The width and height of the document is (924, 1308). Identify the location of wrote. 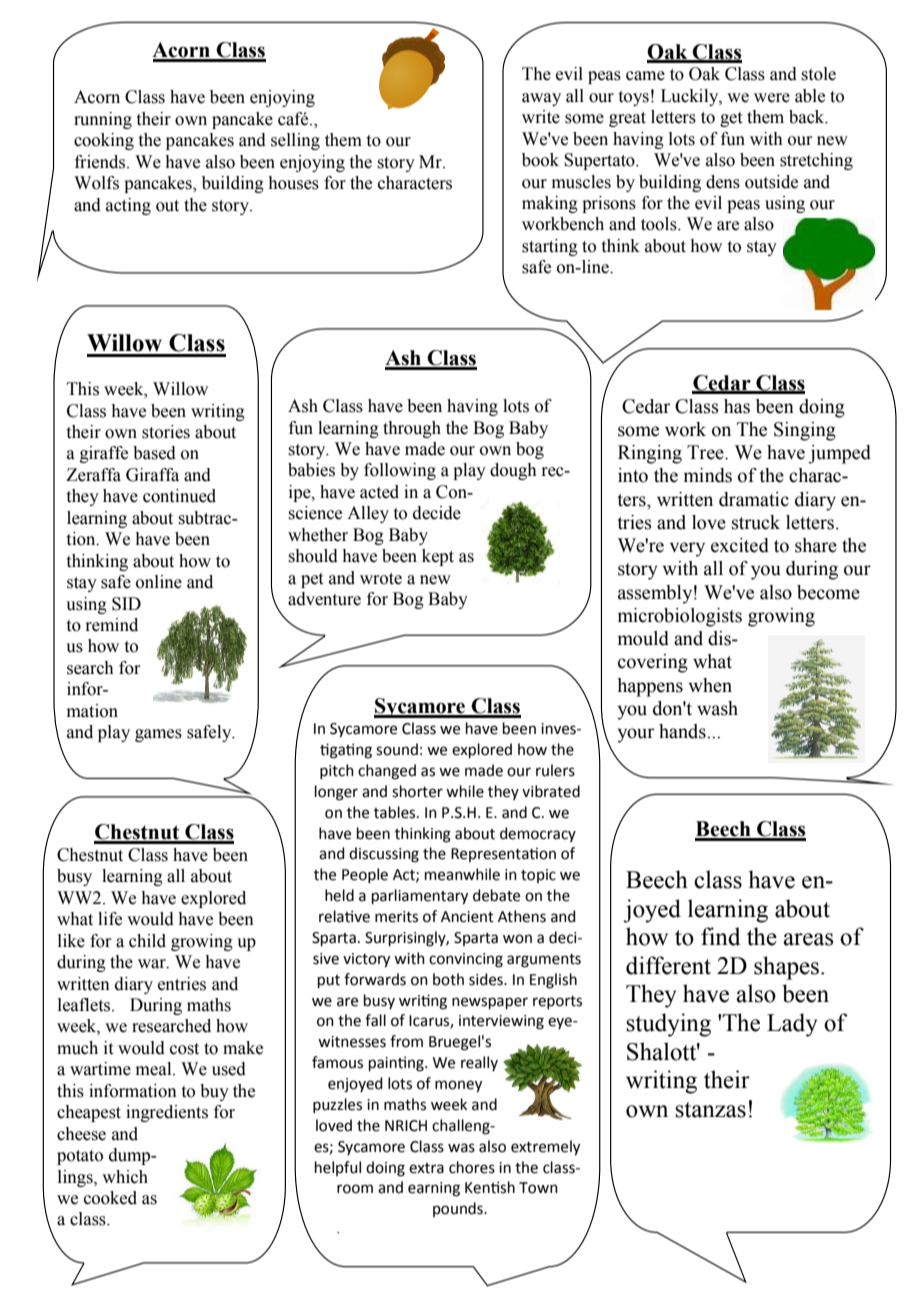
(381, 579).
